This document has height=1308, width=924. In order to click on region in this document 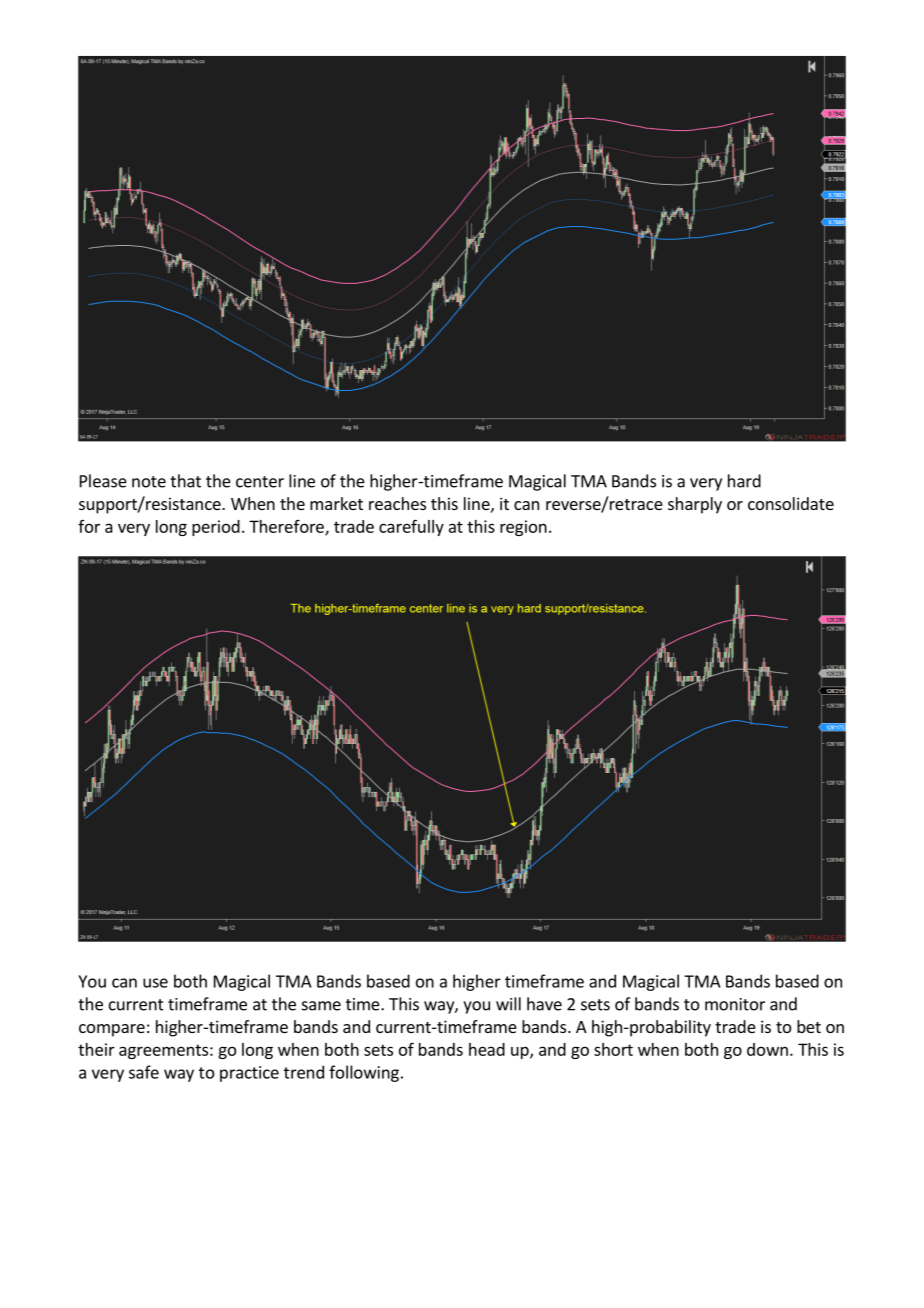, I will do `click(523, 528)`.
